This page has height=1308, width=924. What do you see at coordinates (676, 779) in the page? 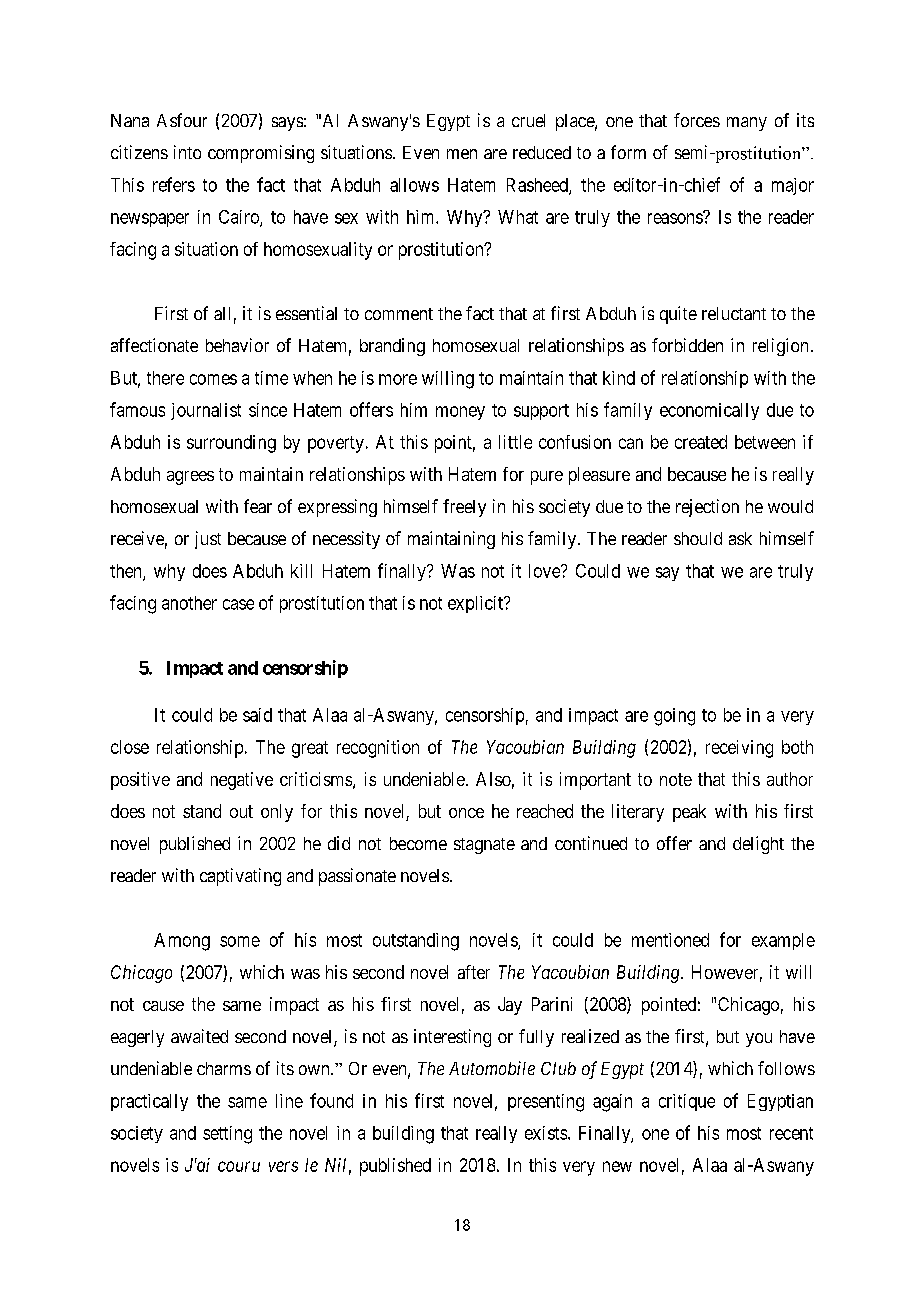
I see `note` at bounding box center [676, 779].
